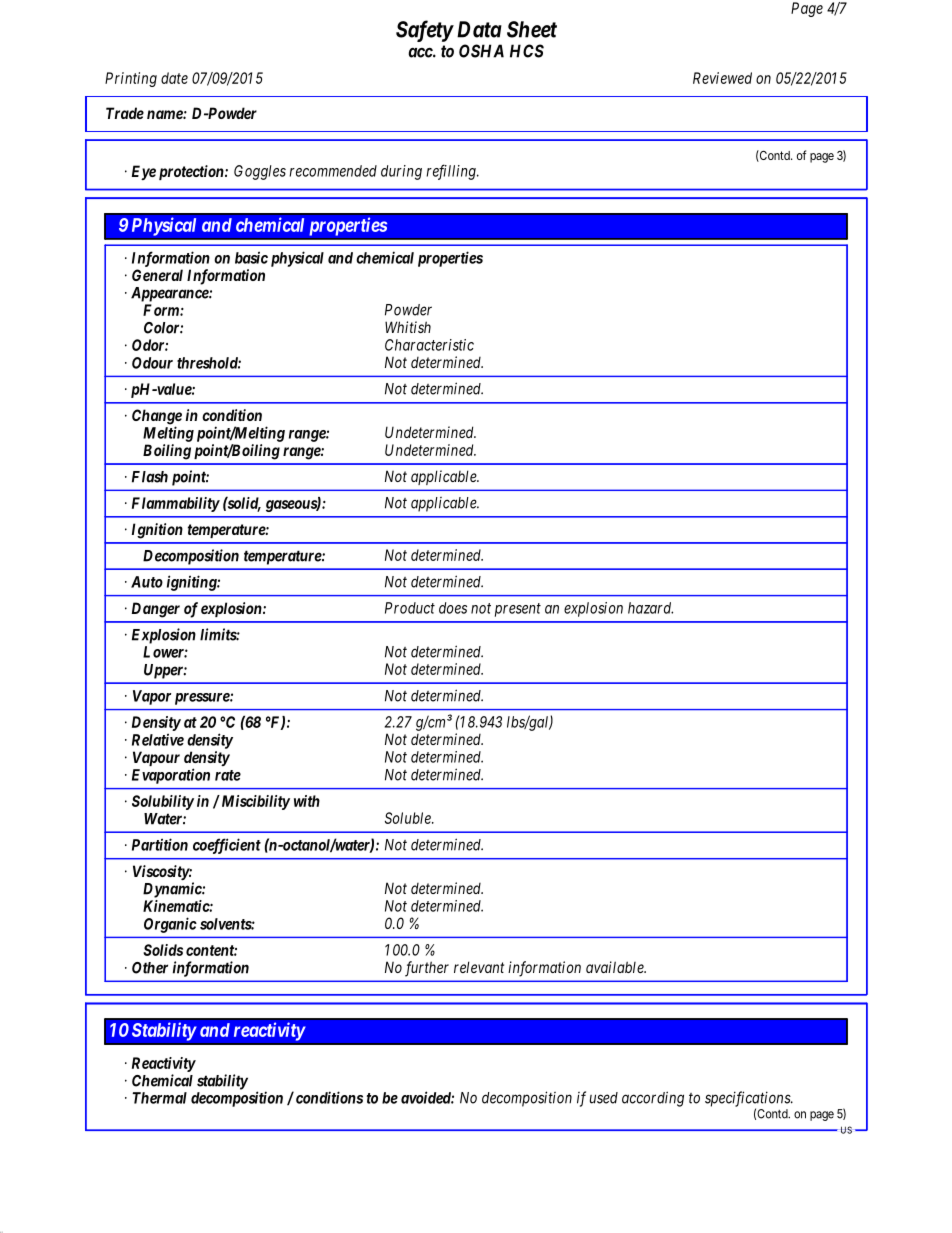  I want to click on according, so click(653, 1099).
